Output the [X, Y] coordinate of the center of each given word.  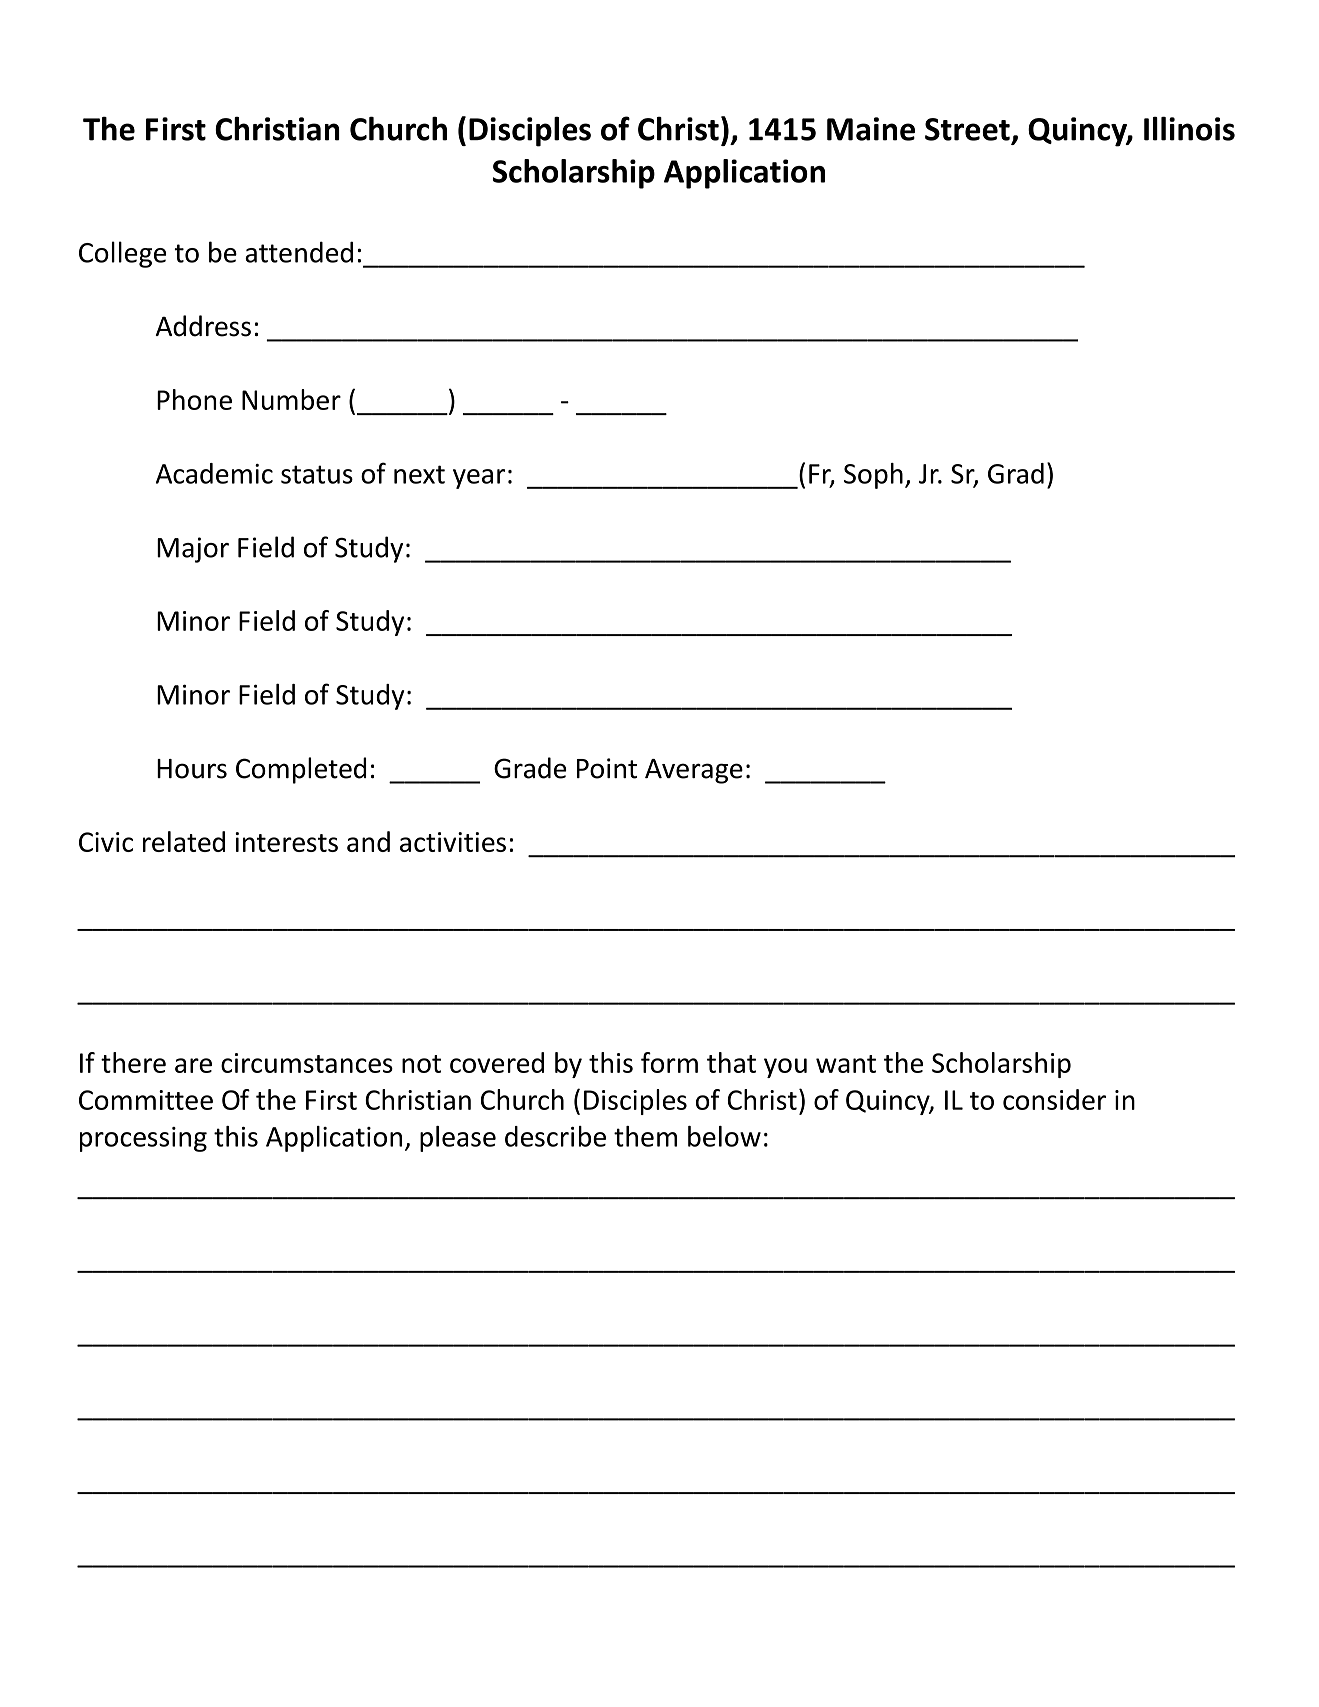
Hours [192, 769]
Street [967, 129]
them [645, 1136]
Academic [214, 473]
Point [607, 768]
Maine [871, 129]
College [122, 254]
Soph [873, 476]
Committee [146, 1100]
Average [694, 771]
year [479, 479]
